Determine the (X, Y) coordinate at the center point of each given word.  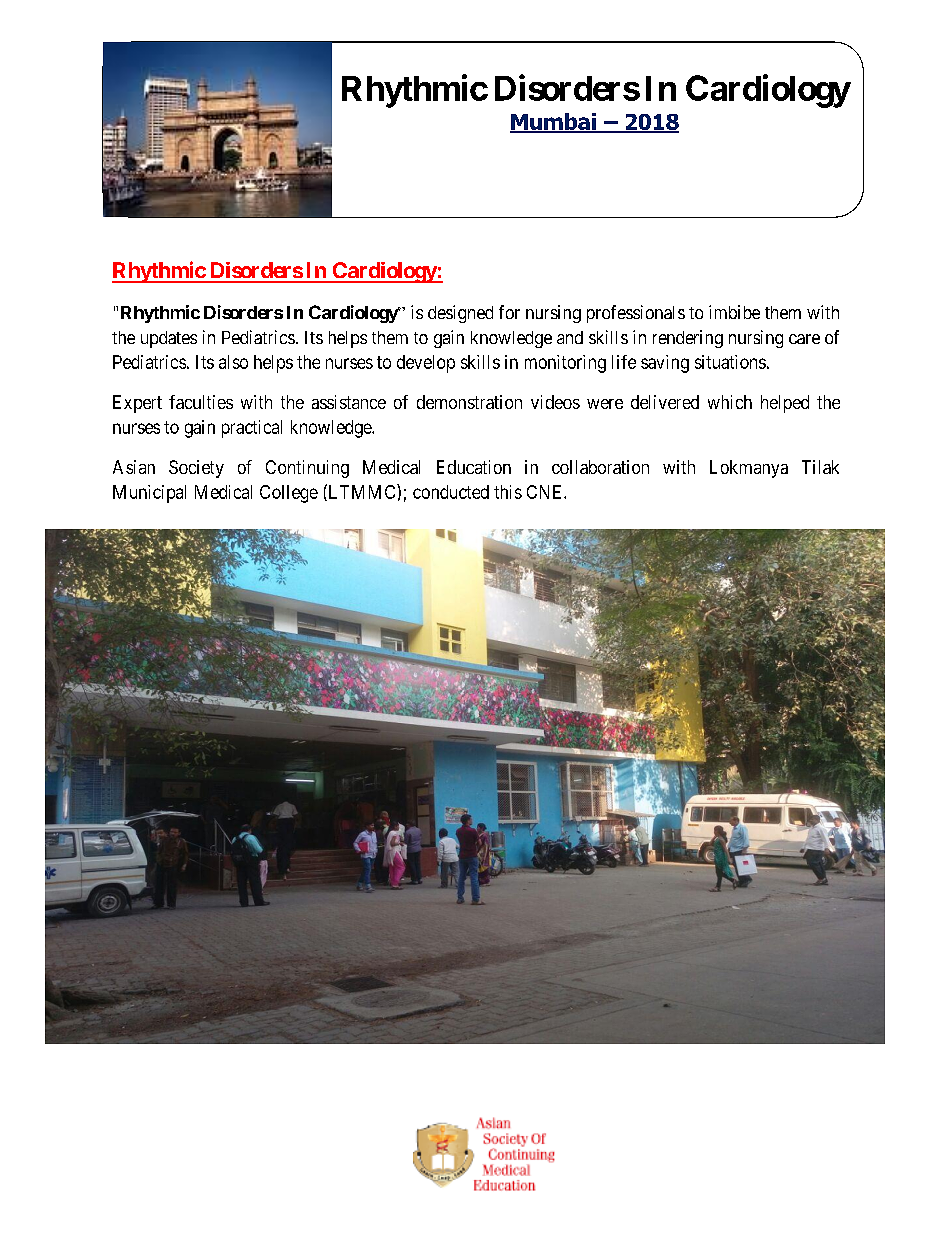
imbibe (734, 312)
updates (169, 339)
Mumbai (554, 122)
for (509, 312)
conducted (451, 492)
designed (460, 314)
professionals (636, 314)
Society (196, 469)
